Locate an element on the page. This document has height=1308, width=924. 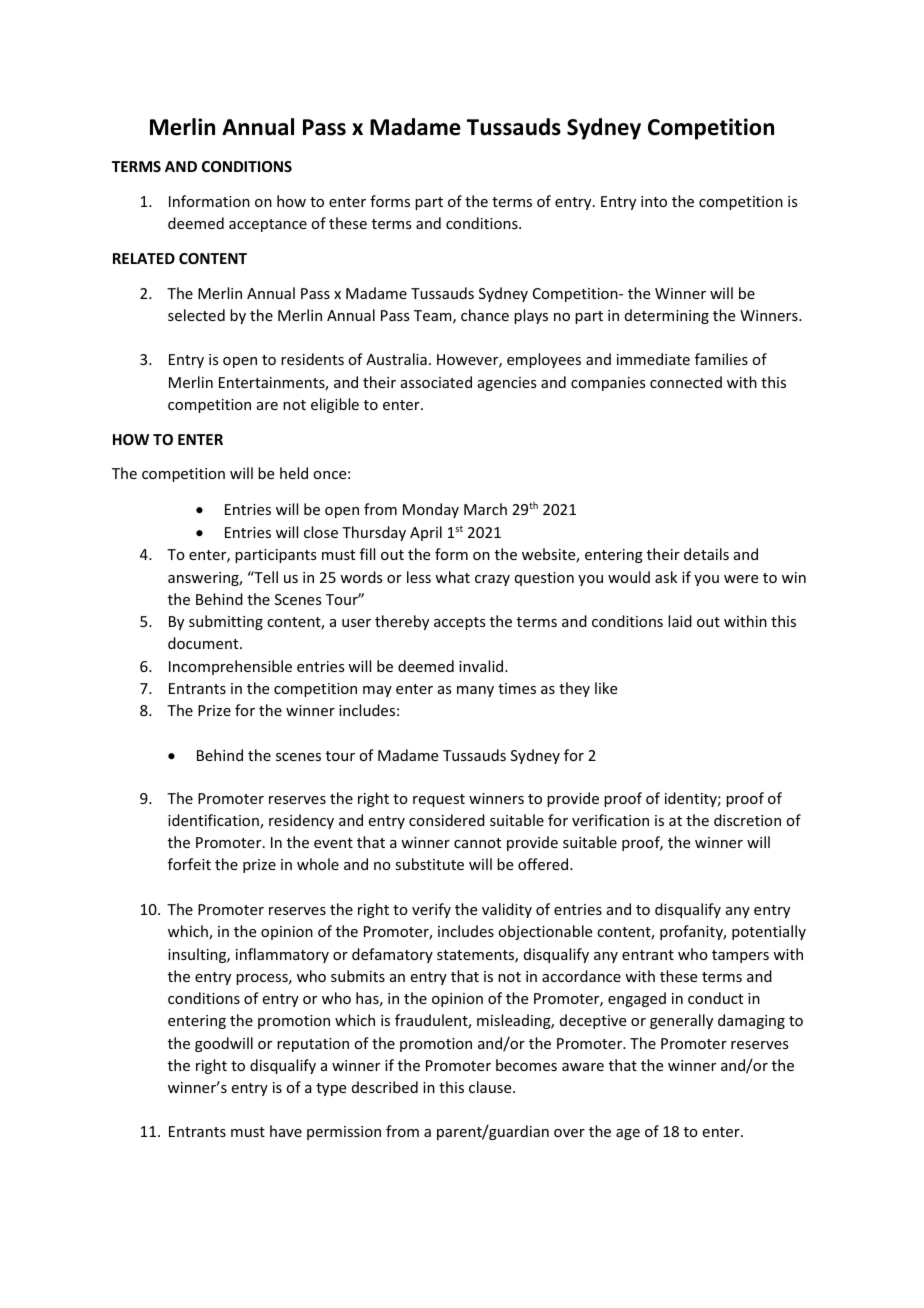
chance is located at coordinates (485, 315).
